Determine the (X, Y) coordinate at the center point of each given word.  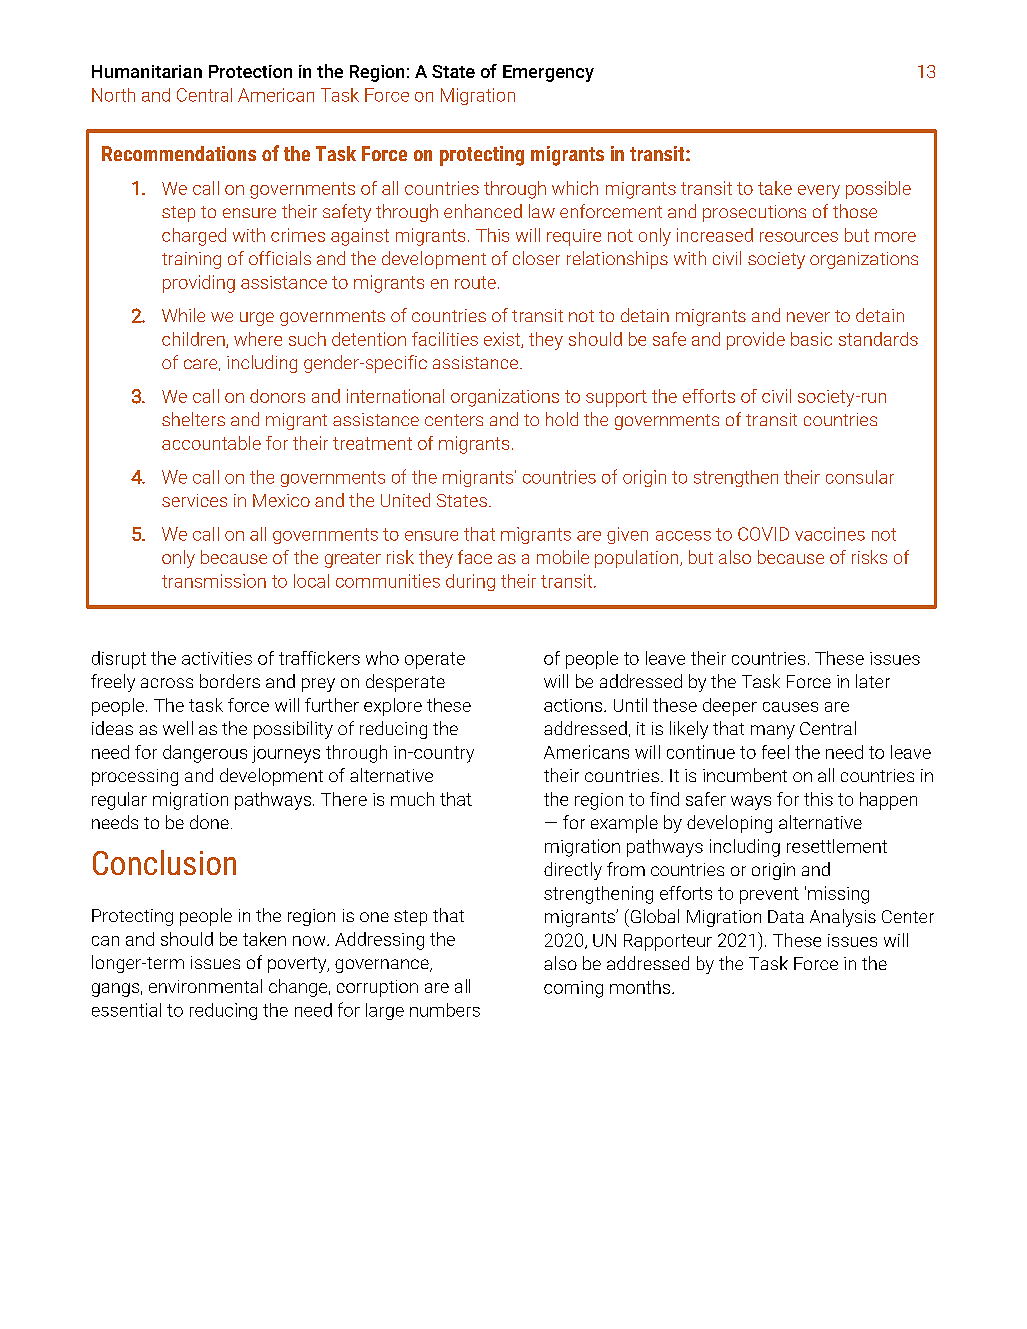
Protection (250, 71)
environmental (205, 986)
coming (573, 989)
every (819, 192)
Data (786, 916)
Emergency (548, 73)
